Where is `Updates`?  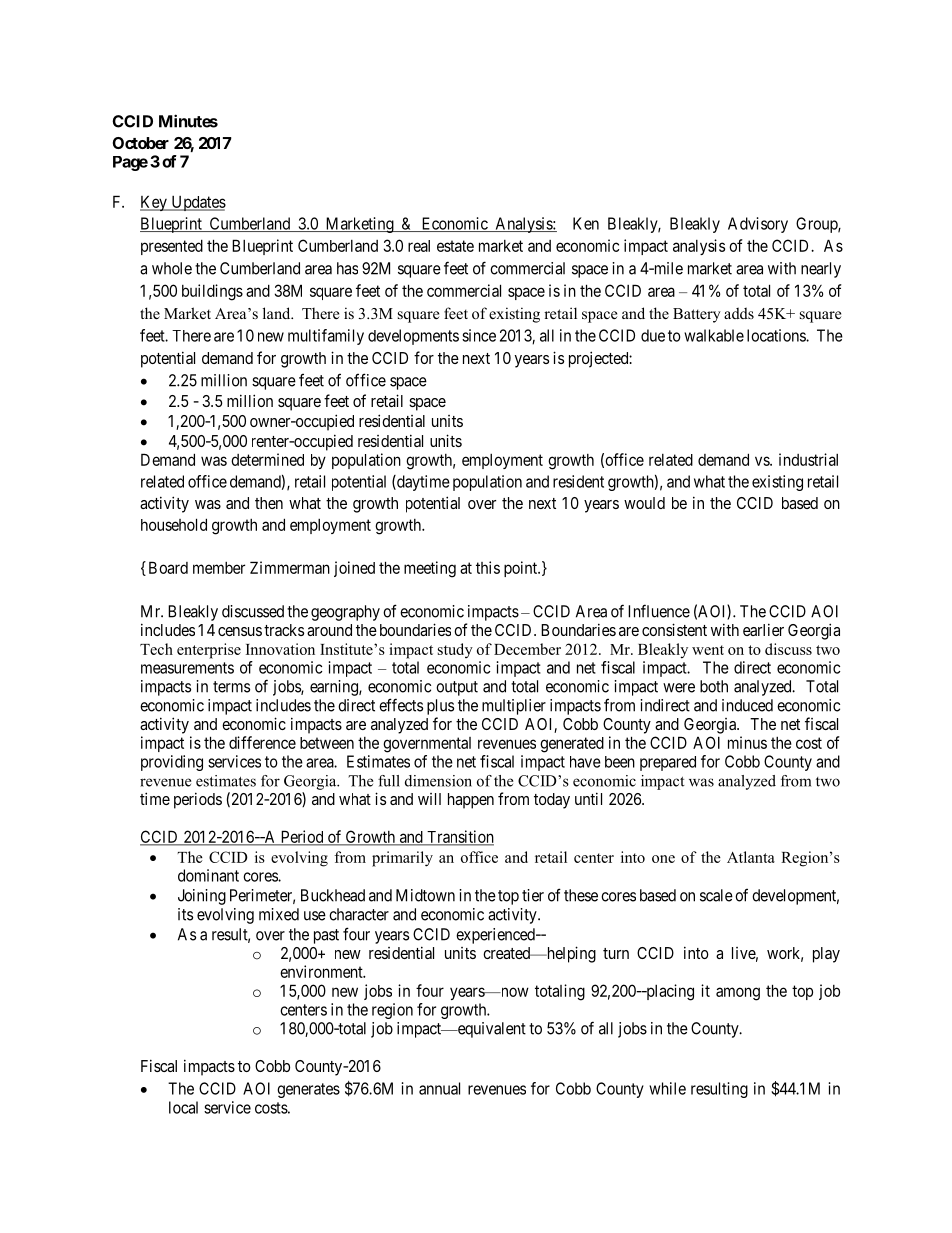 Updates is located at coordinates (197, 203).
